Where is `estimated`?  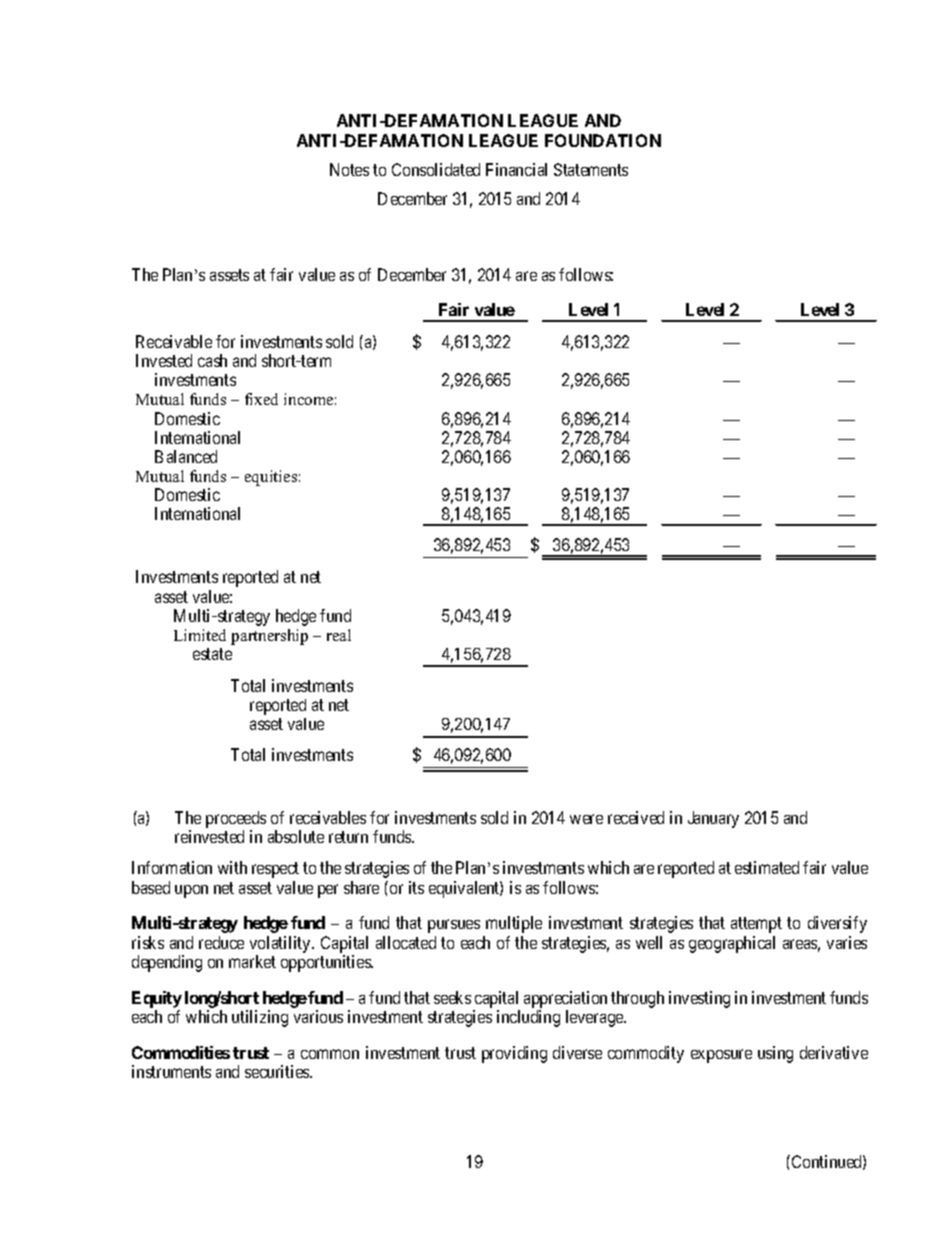 estimated is located at coordinates (767, 867).
